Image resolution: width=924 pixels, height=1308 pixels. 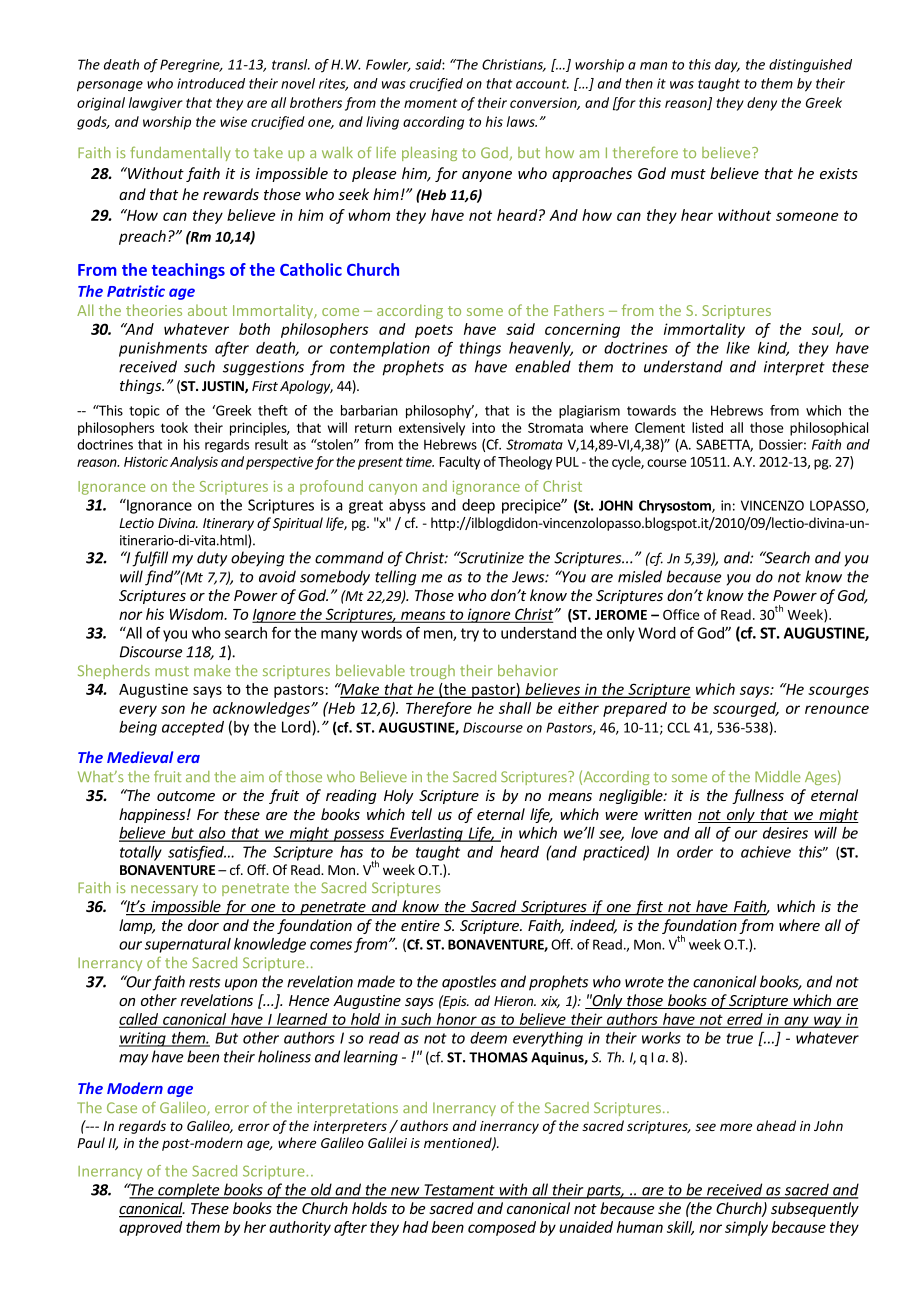 What do you see at coordinates (198, 614) in the document?
I see `Wisdom` at bounding box center [198, 614].
